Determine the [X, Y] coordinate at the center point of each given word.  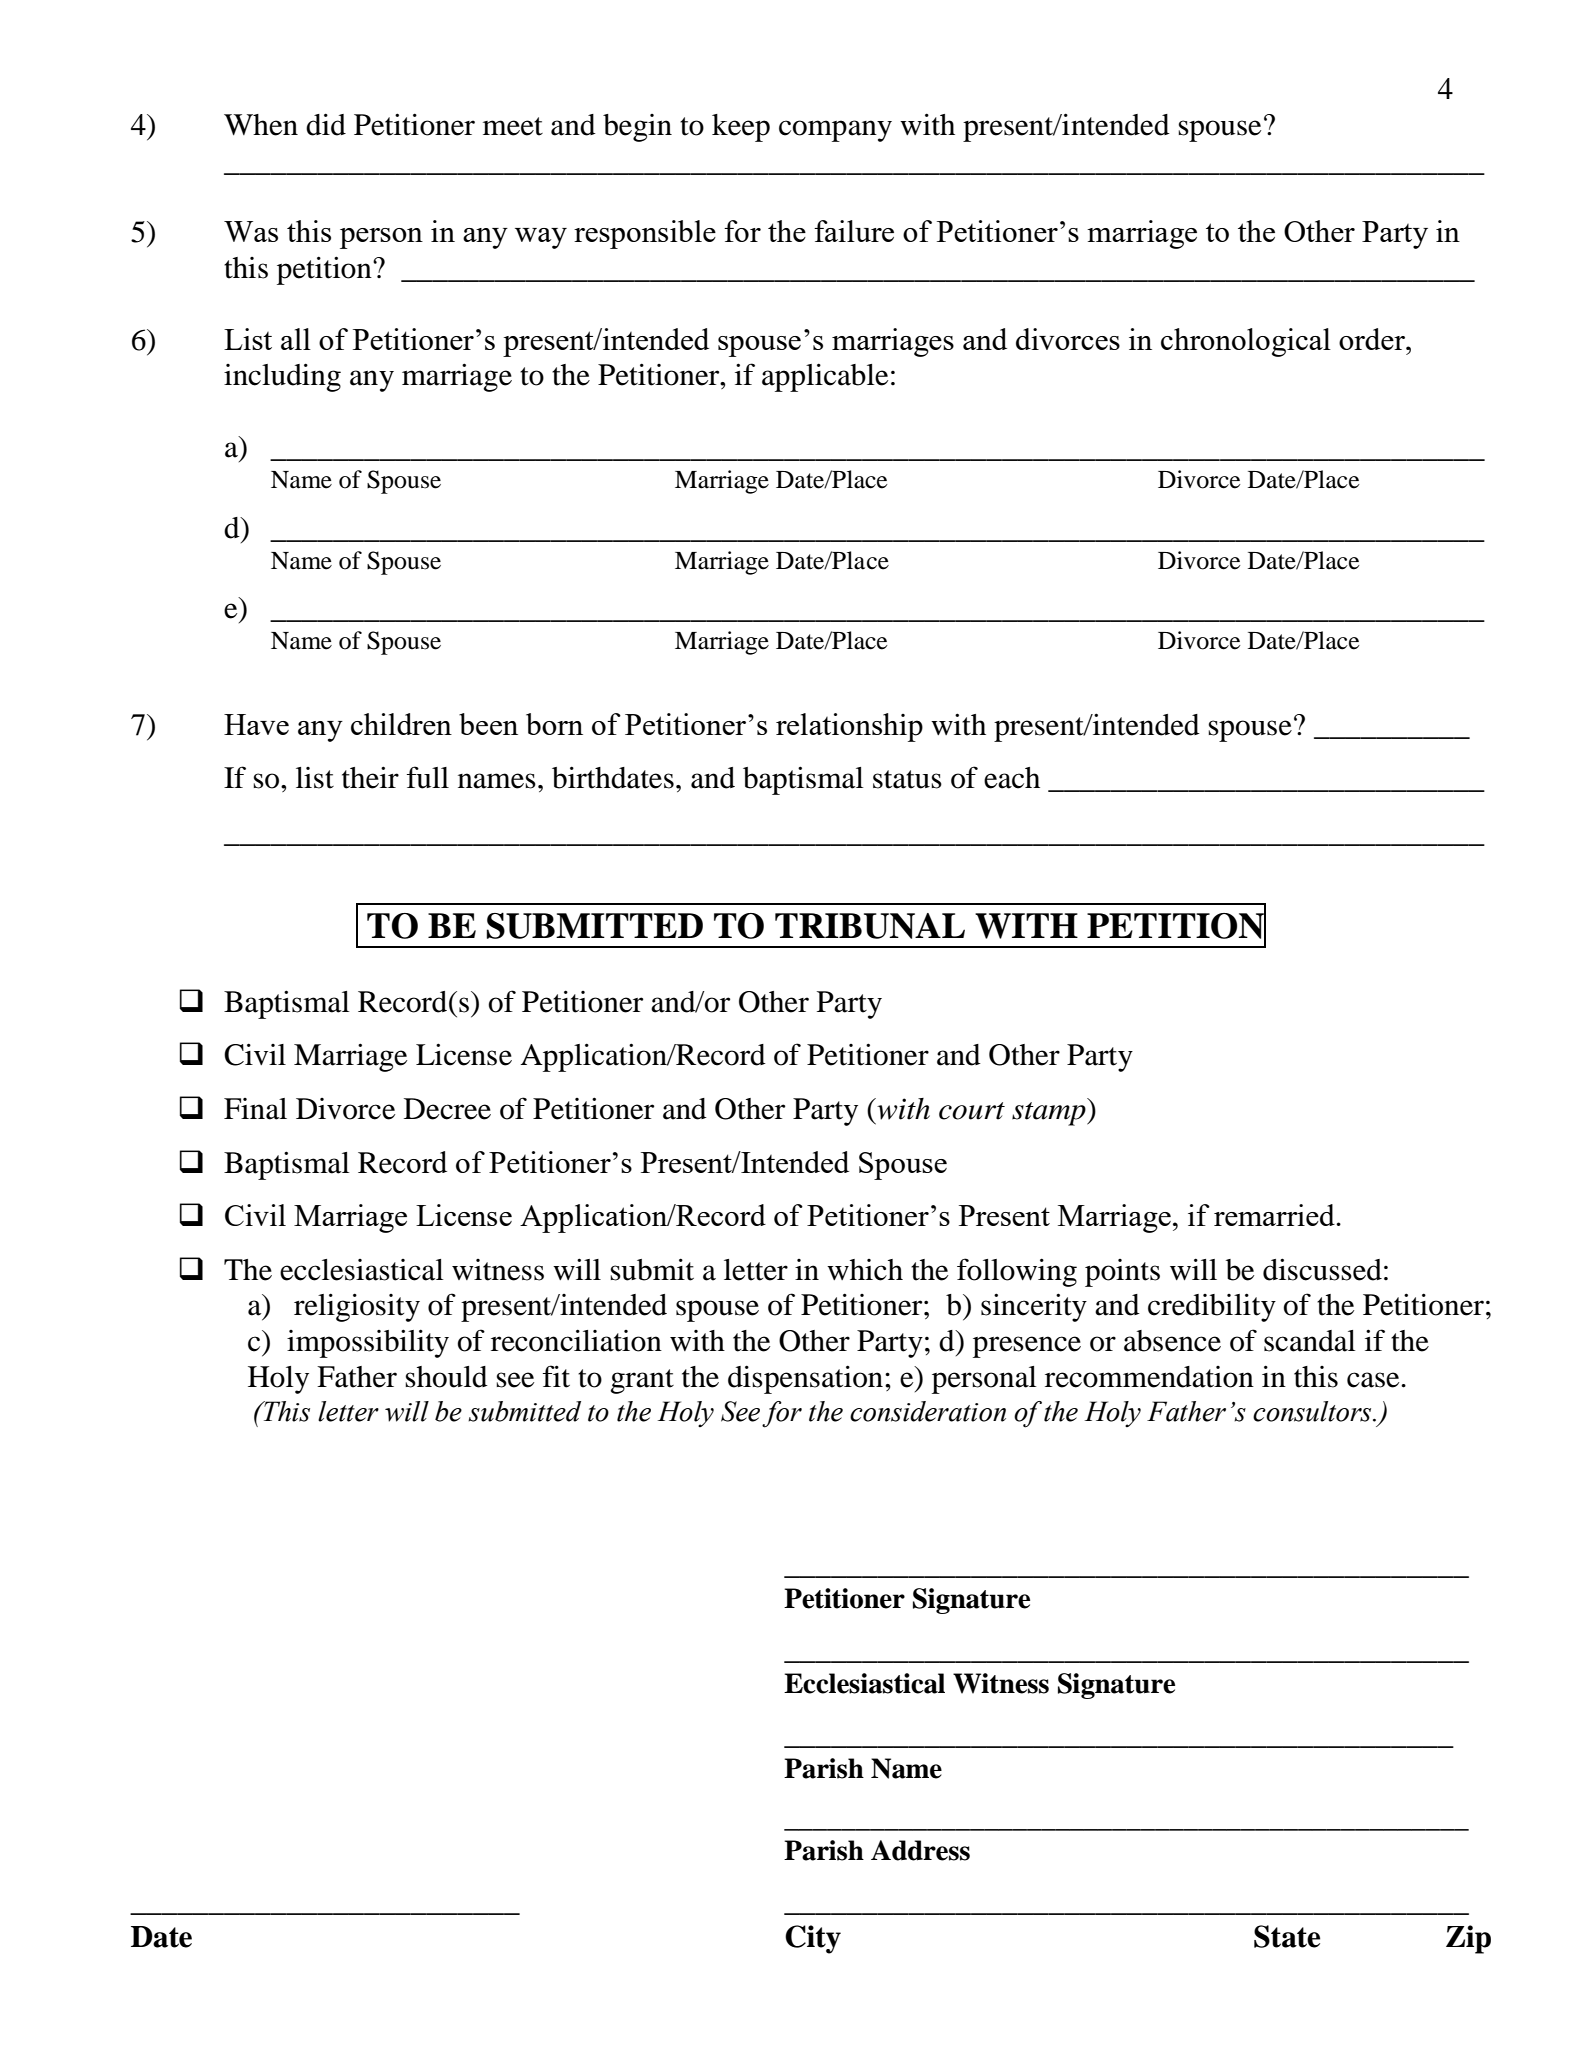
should [446, 1377]
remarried [1275, 1215]
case [1374, 1380]
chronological [1246, 342]
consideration [928, 1411]
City [813, 1939]
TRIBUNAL [870, 926]
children [401, 724]
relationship [849, 727]
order [1373, 339]
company [835, 131]
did [326, 124]
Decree [447, 1109]
